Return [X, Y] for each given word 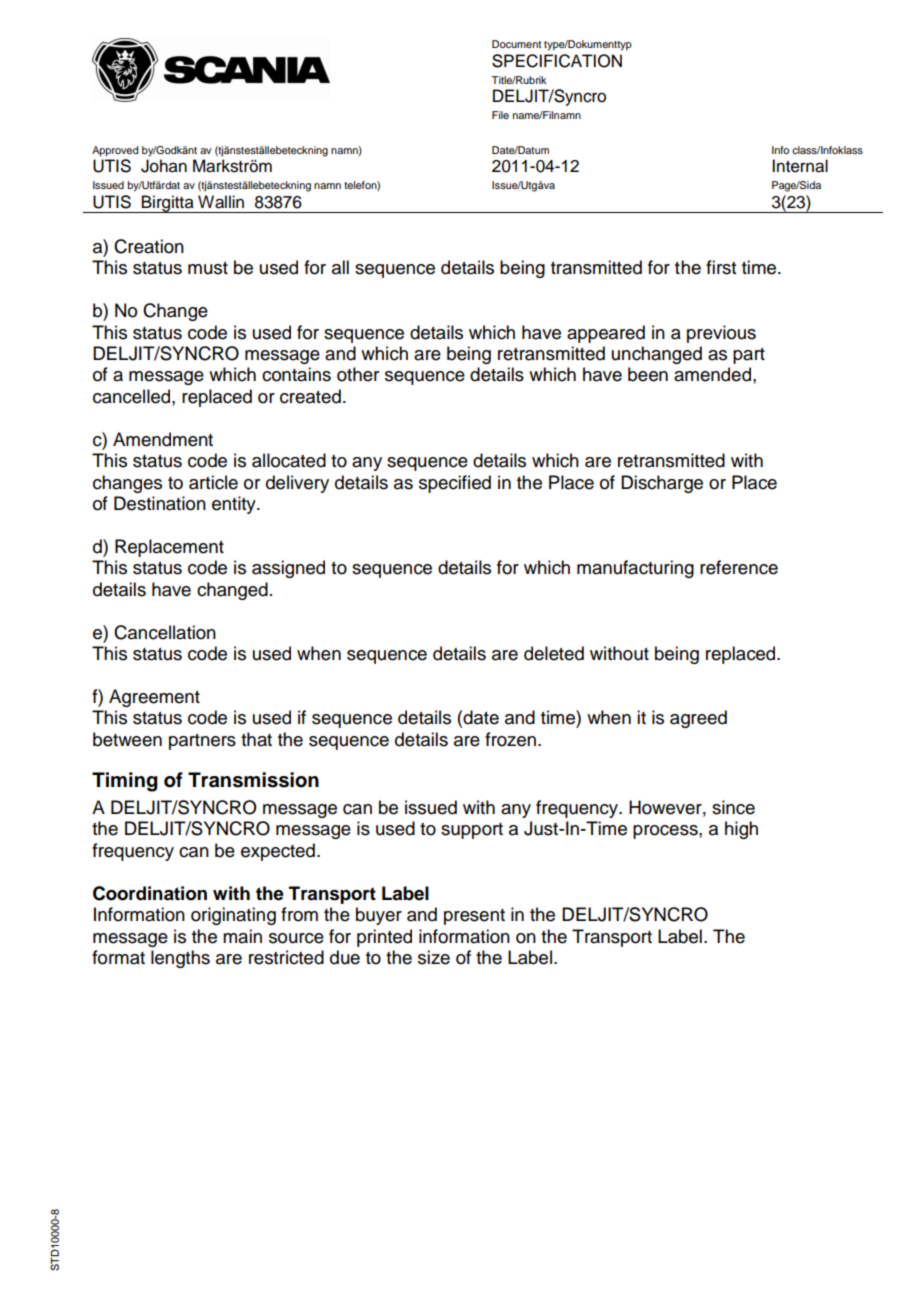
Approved [115, 151]
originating [233, 916]
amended [714, 374]
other [358, 374]
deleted [554, 653]
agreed [698, 719]
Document [516, 44]
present [474, 917]
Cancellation [165, 632]
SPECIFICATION [557, 61]
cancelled [133, 396]
